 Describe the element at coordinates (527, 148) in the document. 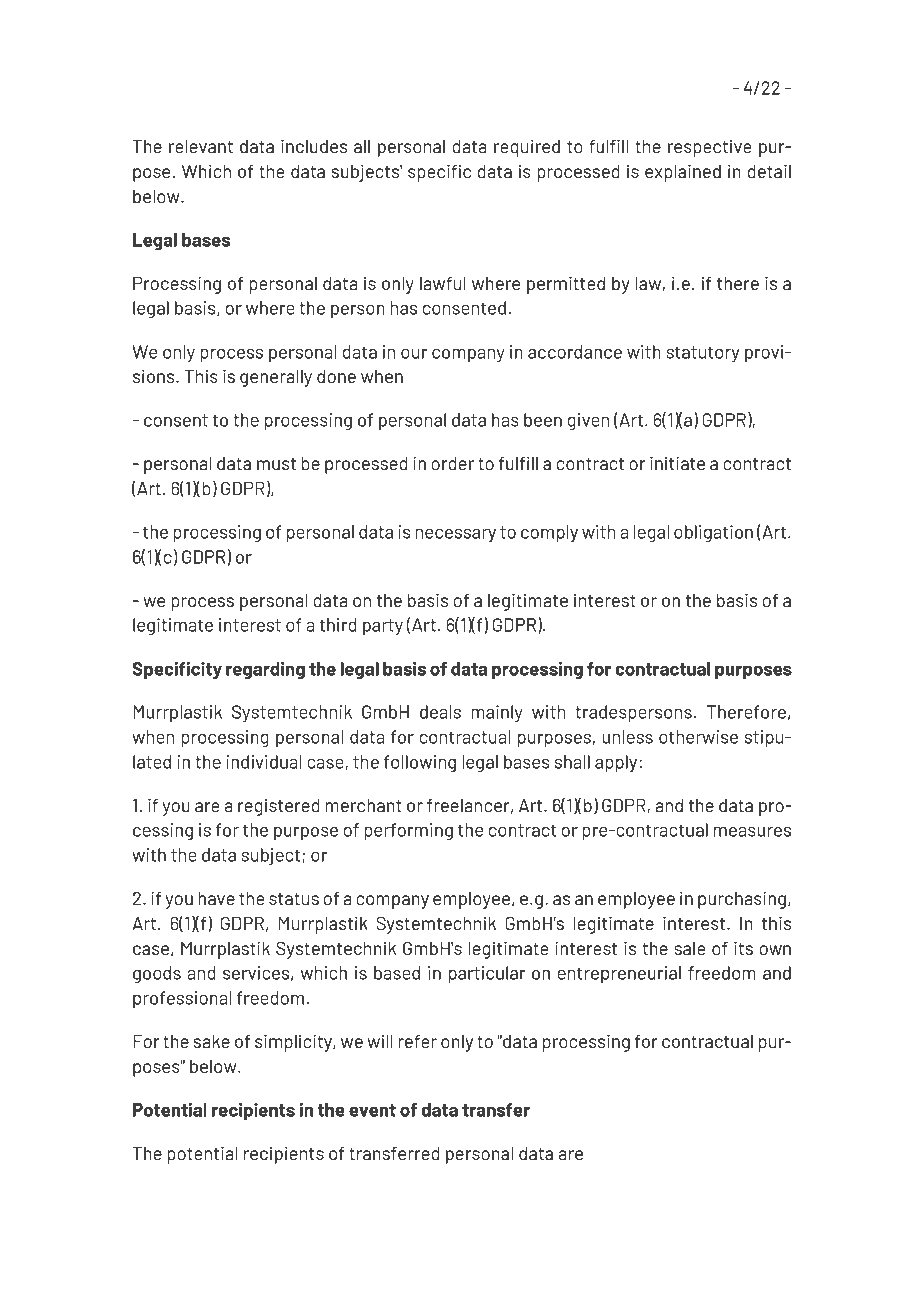

I see `required` at that location.
